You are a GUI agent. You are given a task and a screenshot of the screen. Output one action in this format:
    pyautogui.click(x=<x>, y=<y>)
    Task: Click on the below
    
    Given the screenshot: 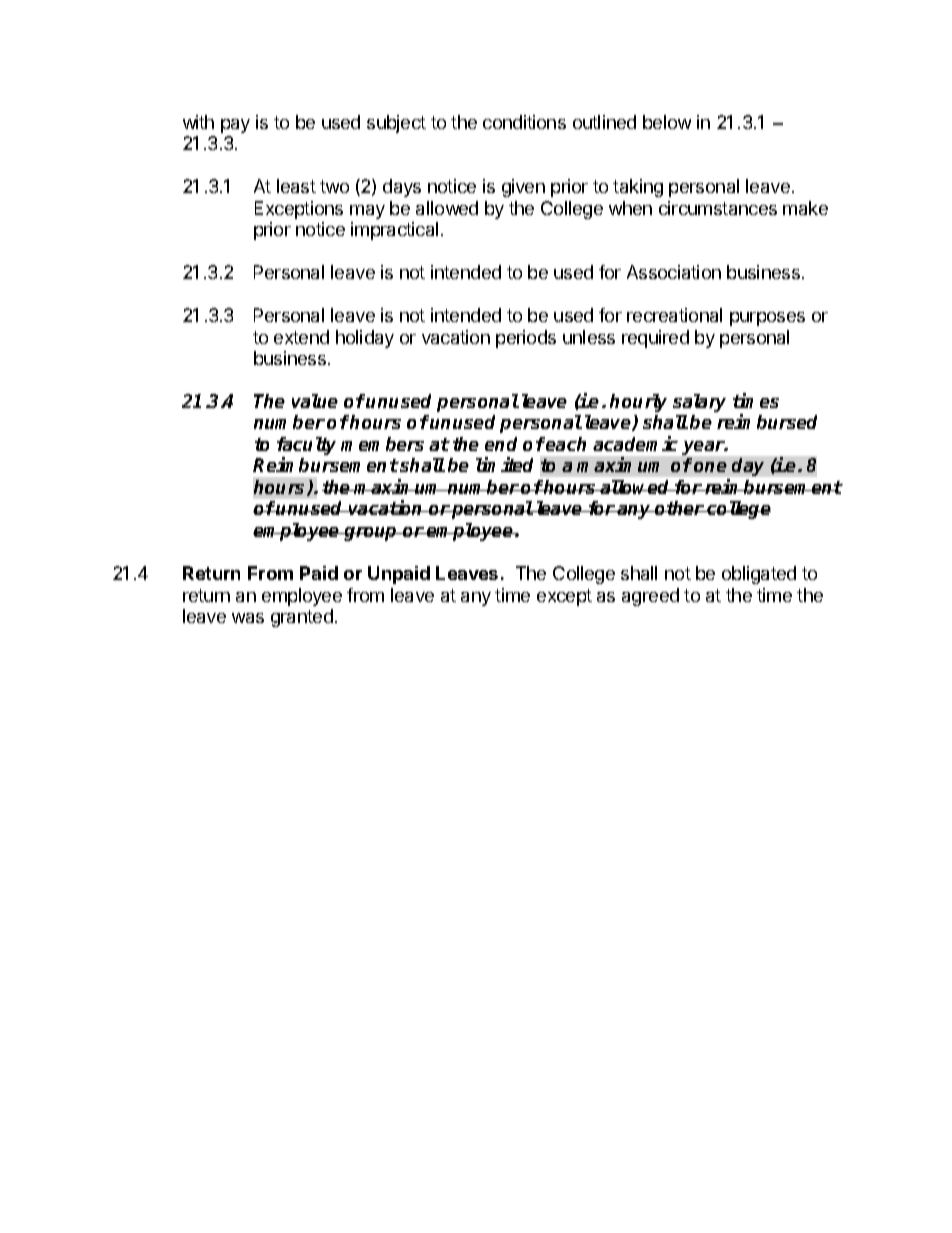 What is the action you would take?
    pyautogui.click(x=667, y=122)
